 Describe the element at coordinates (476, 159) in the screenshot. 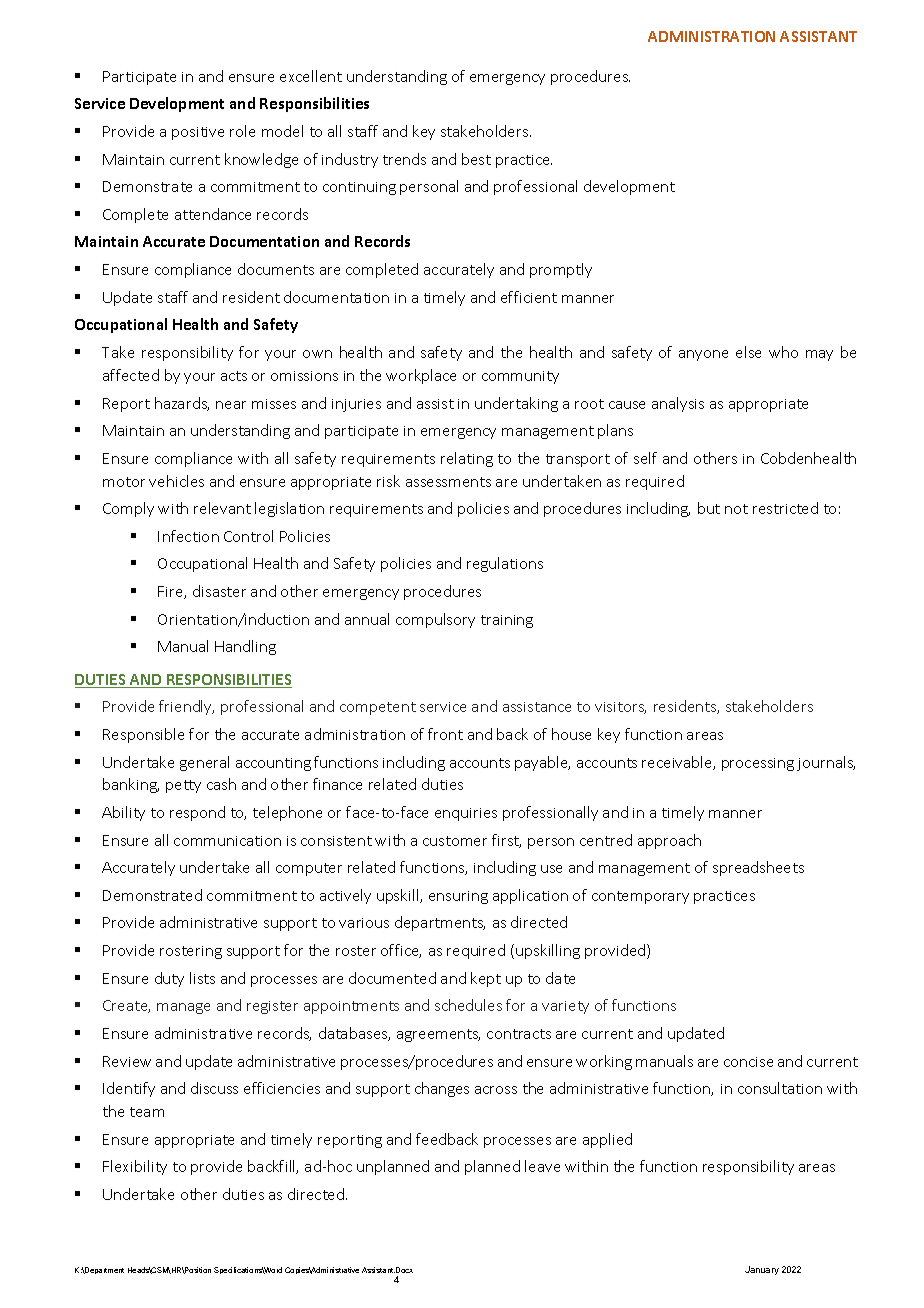

I see `best` at that location.
